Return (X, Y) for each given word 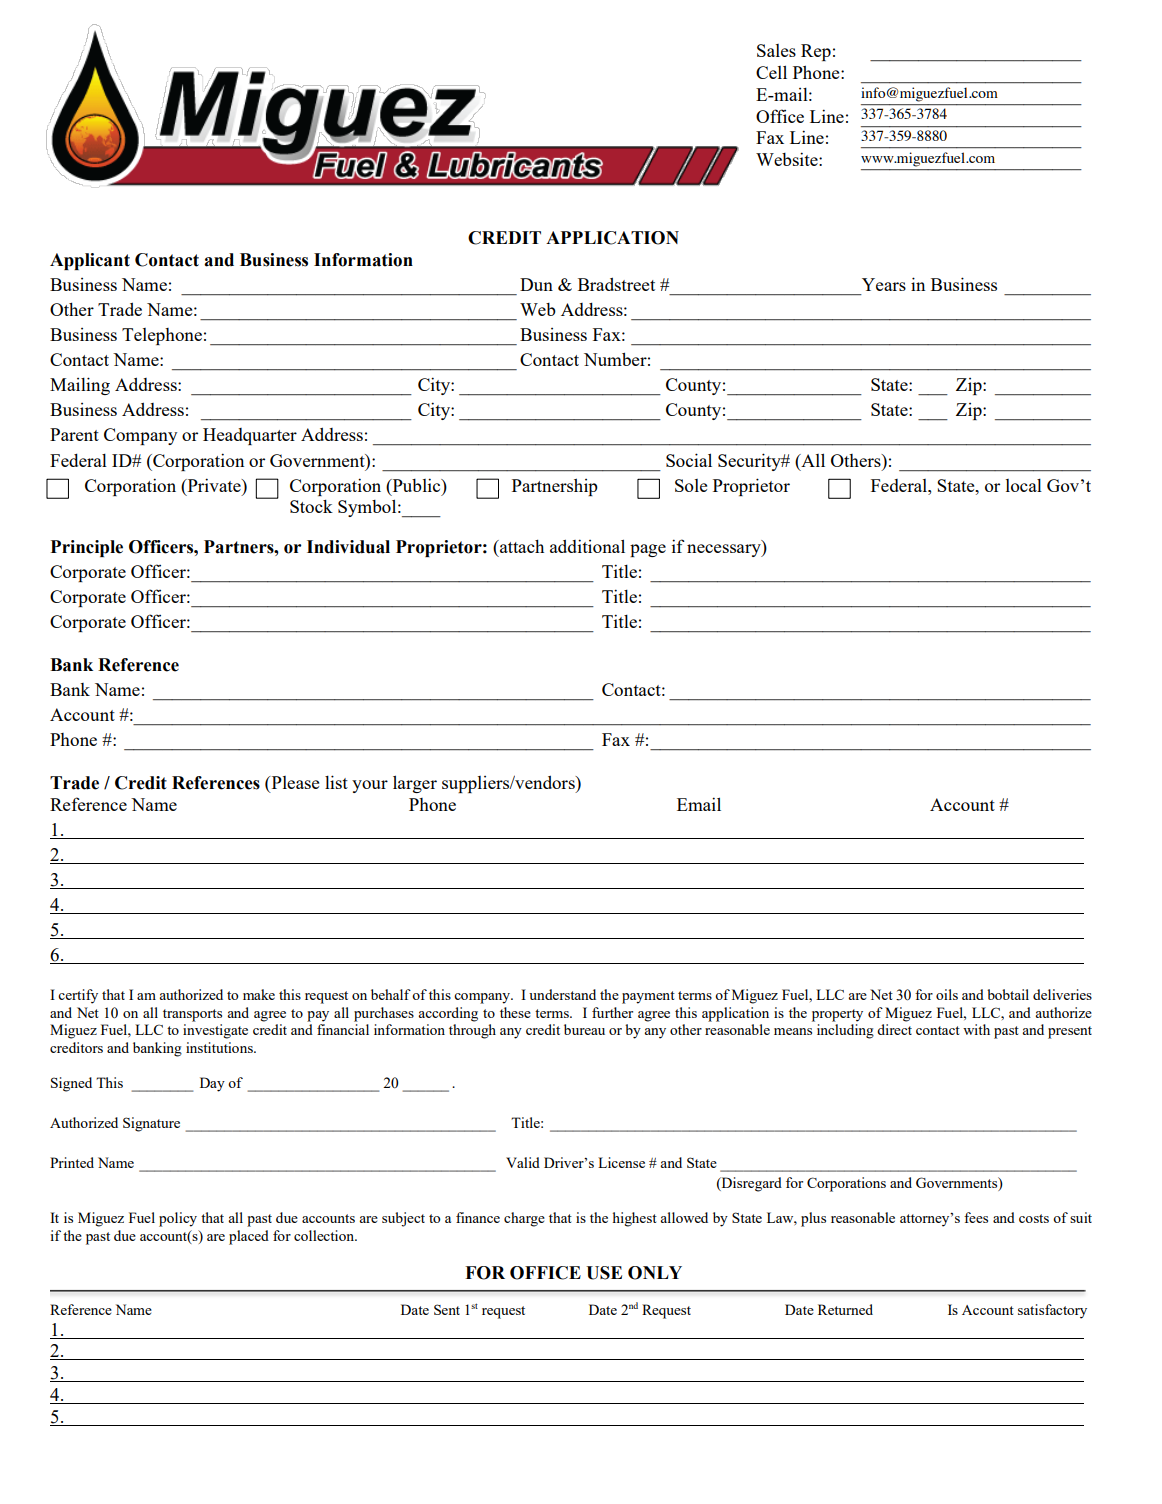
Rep (816, 52)
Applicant (90, 261)
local (1024, 485)
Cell (771, 72)
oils (947, 994)
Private (214, 485)
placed (249, 1237)
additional (587, 546)
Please (294, 782)
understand (562, 994)
